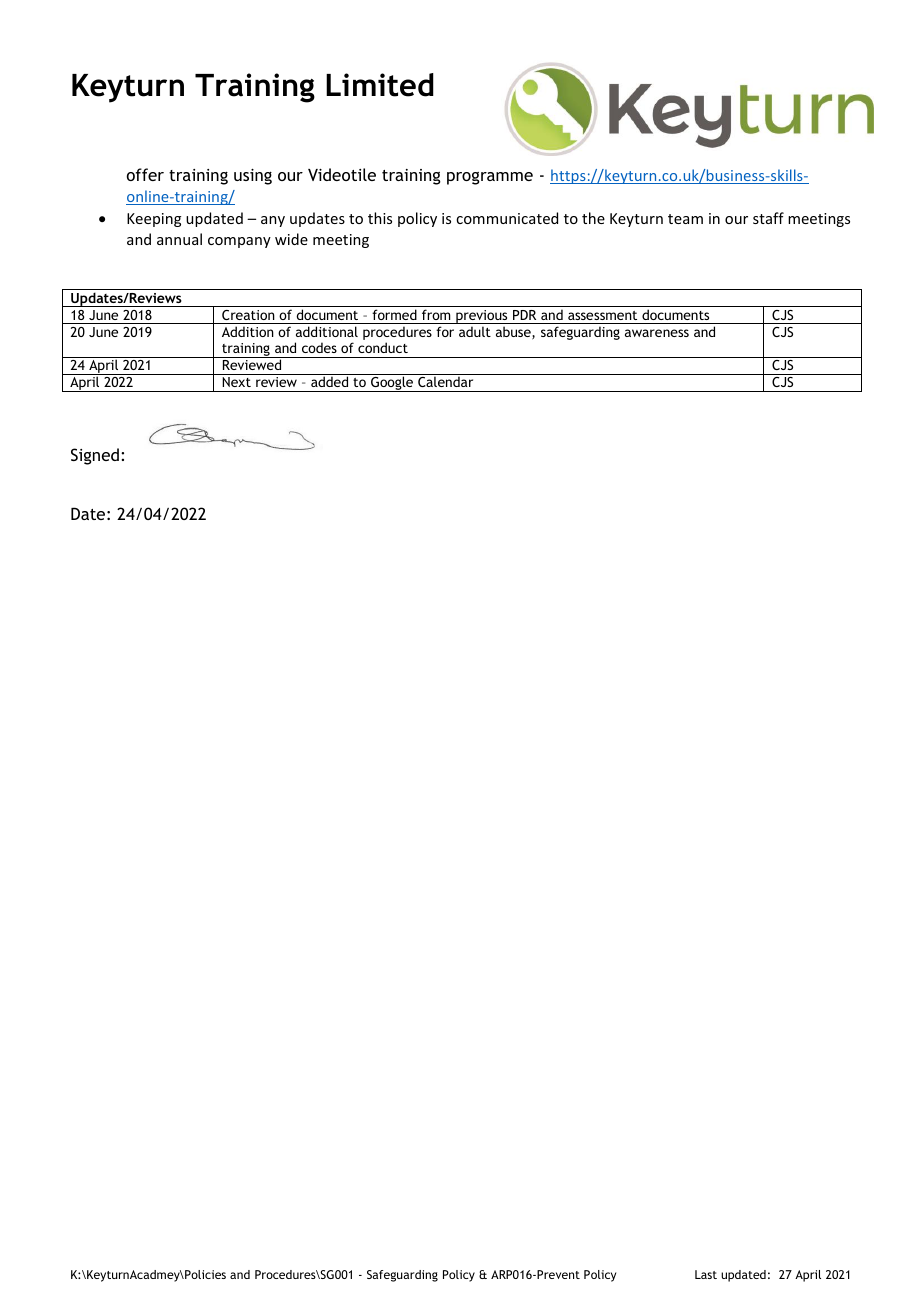  What do you see at coordinates (706, 1274) in the screenshot?
I see `Last` at bounding box center [706, 1274].
